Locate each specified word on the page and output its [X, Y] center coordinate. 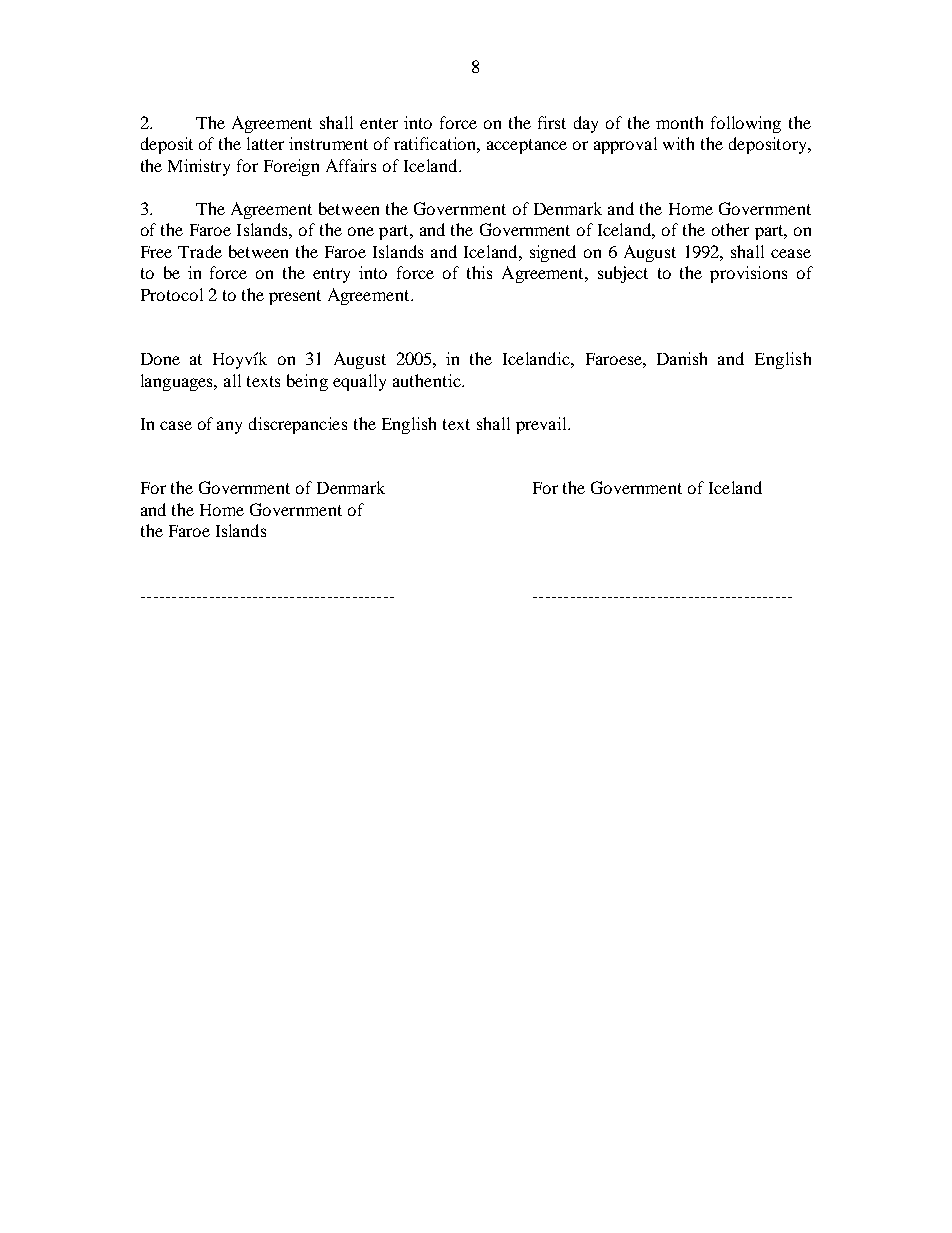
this [479, 272]
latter [265, 143]
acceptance [527, 146]
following [746, 124]
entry [331, 275]
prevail [543, 425]
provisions [748, 274]
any [229, 427]
